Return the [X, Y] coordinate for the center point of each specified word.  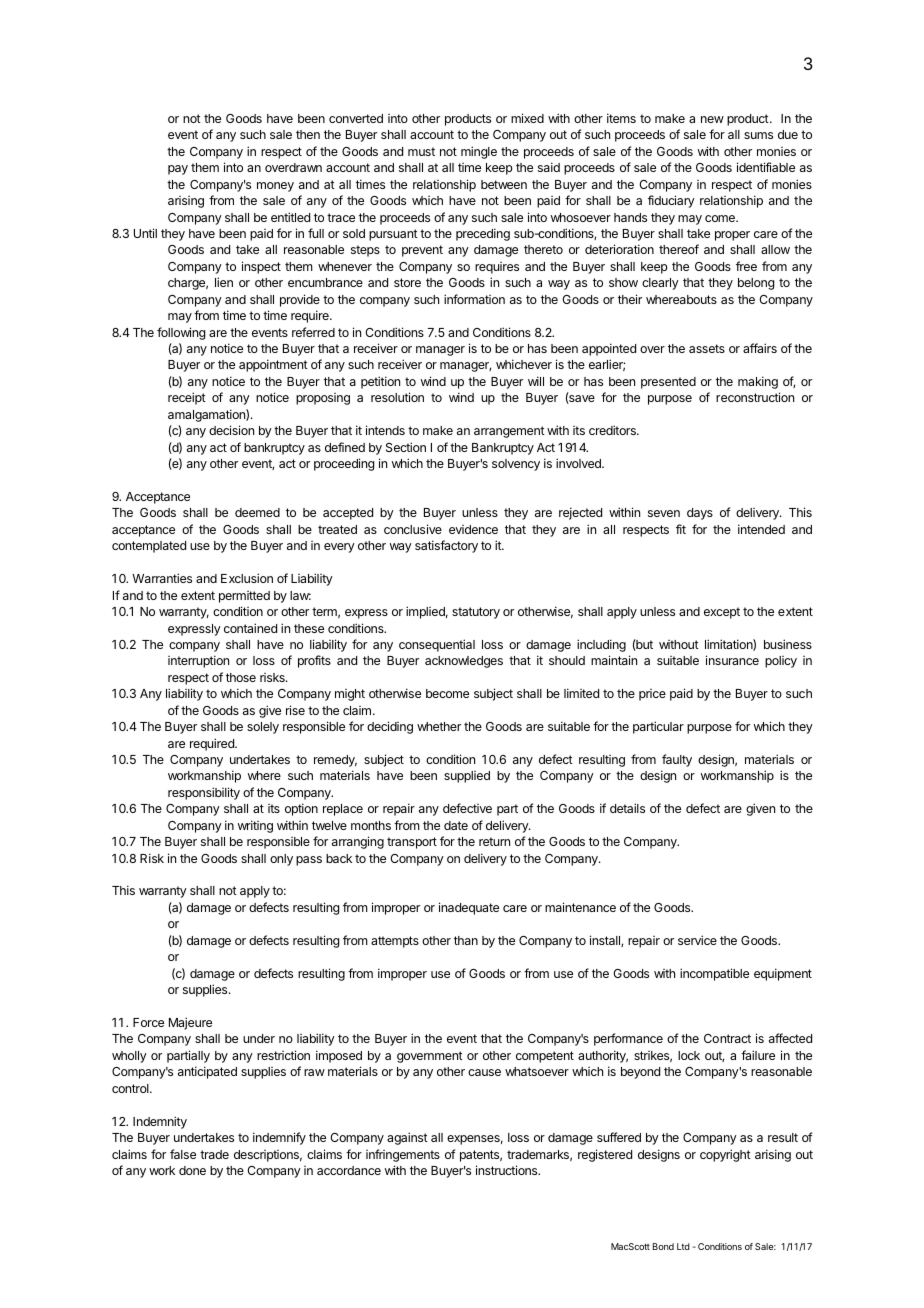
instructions [508, 1170]
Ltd [683, 1246]
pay [178, 170]
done [192, 1170]
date [456, 825]
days [700, 514]
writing [255, 826]
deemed [257, 512]
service [697, 940]
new [712, 119]
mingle [479, 152]
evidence [473, 529]
